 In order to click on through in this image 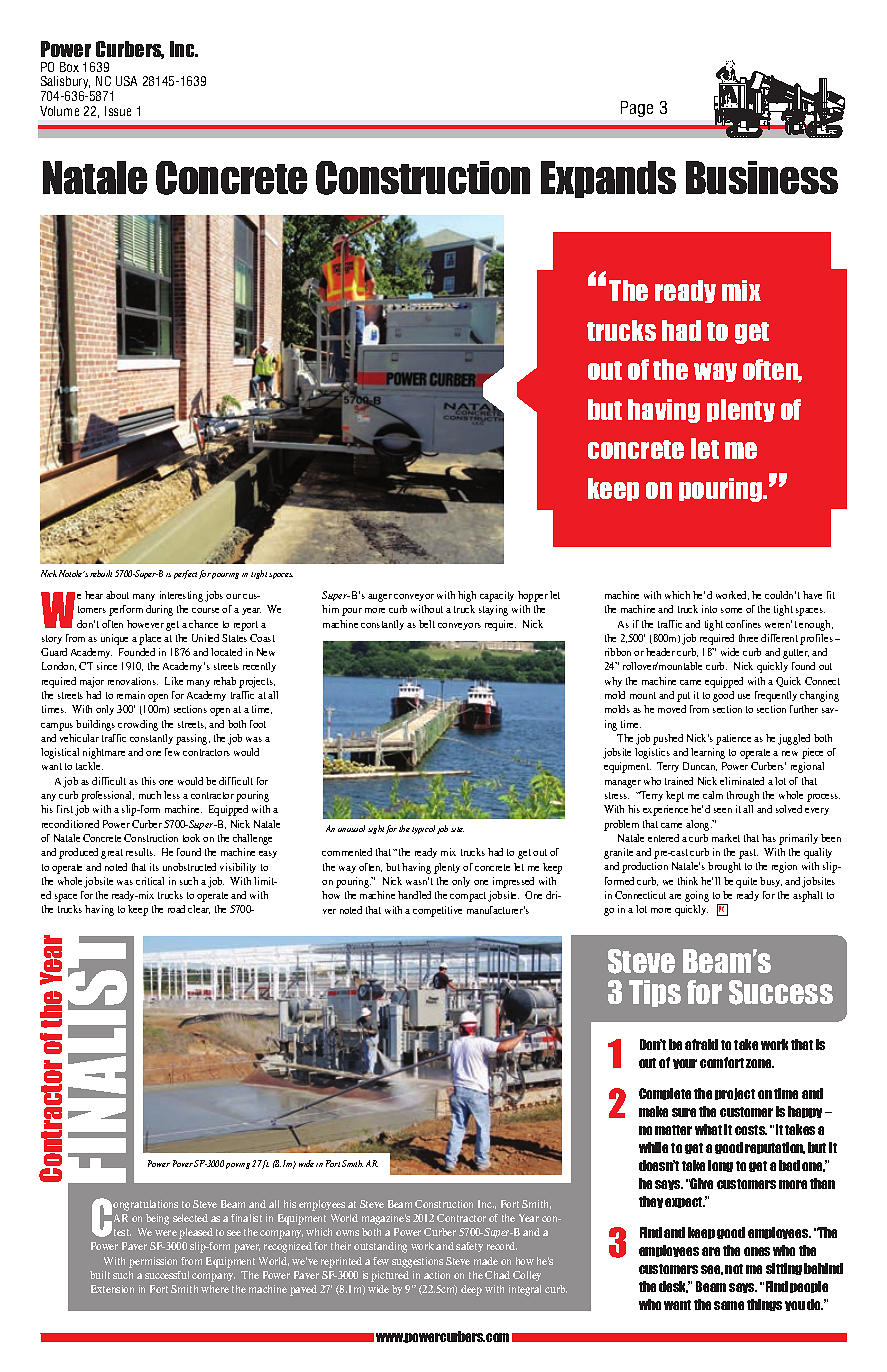, I will do `click(743, 796)`.
